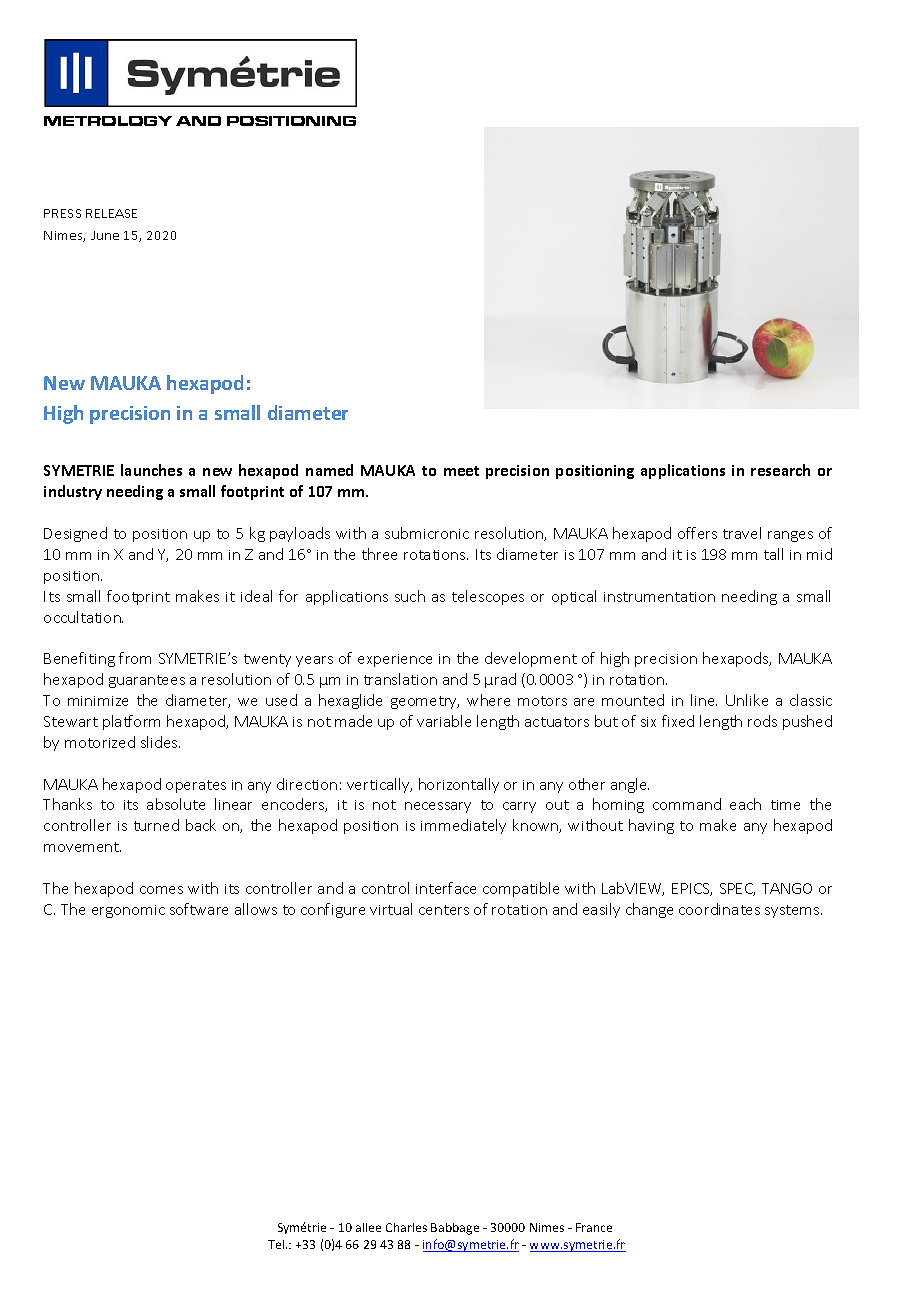 This image has width=924, height=1308. I want to click on RELEASE, so click(111, 213).
